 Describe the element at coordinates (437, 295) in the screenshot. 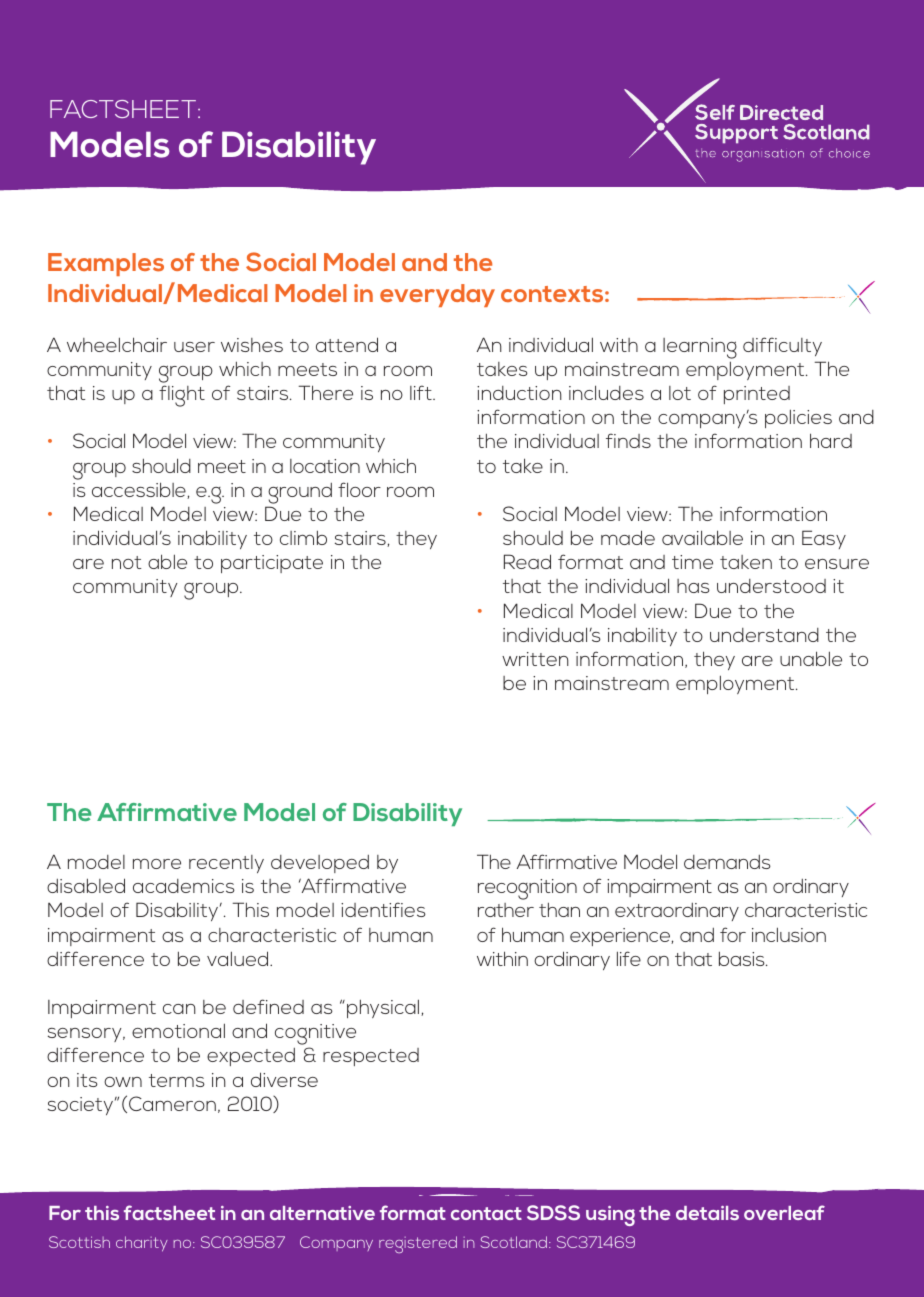

I see `everyday` at that location.
